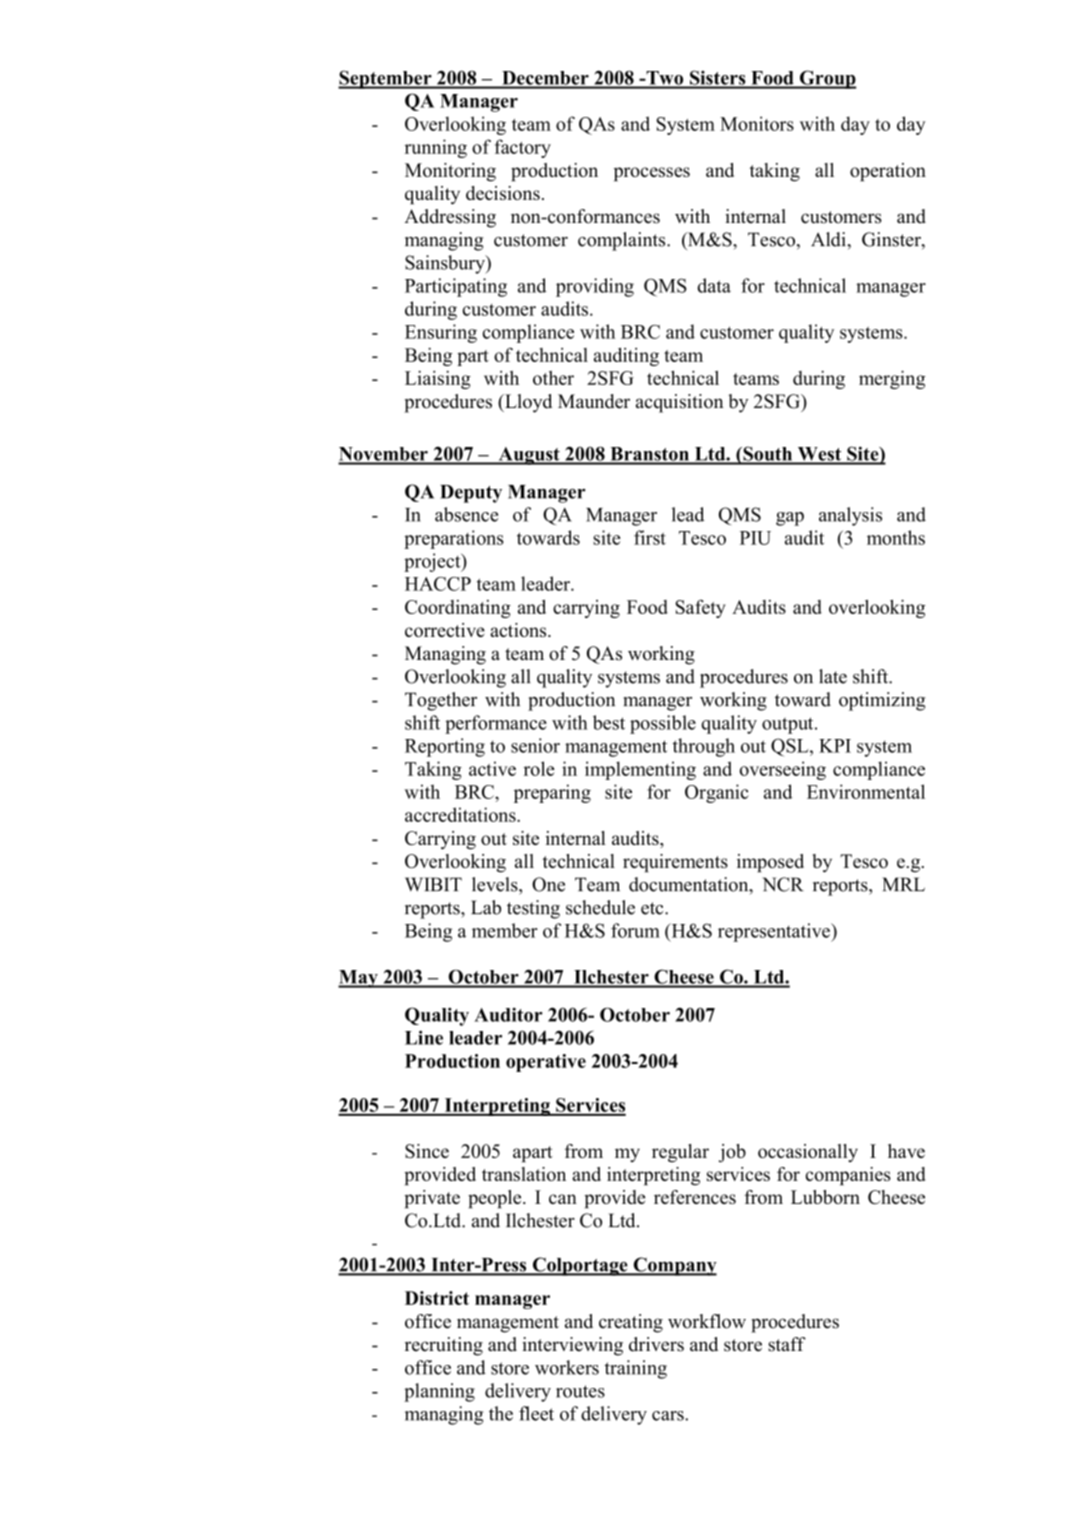  I want to click on planning, so click(439, 1392).
